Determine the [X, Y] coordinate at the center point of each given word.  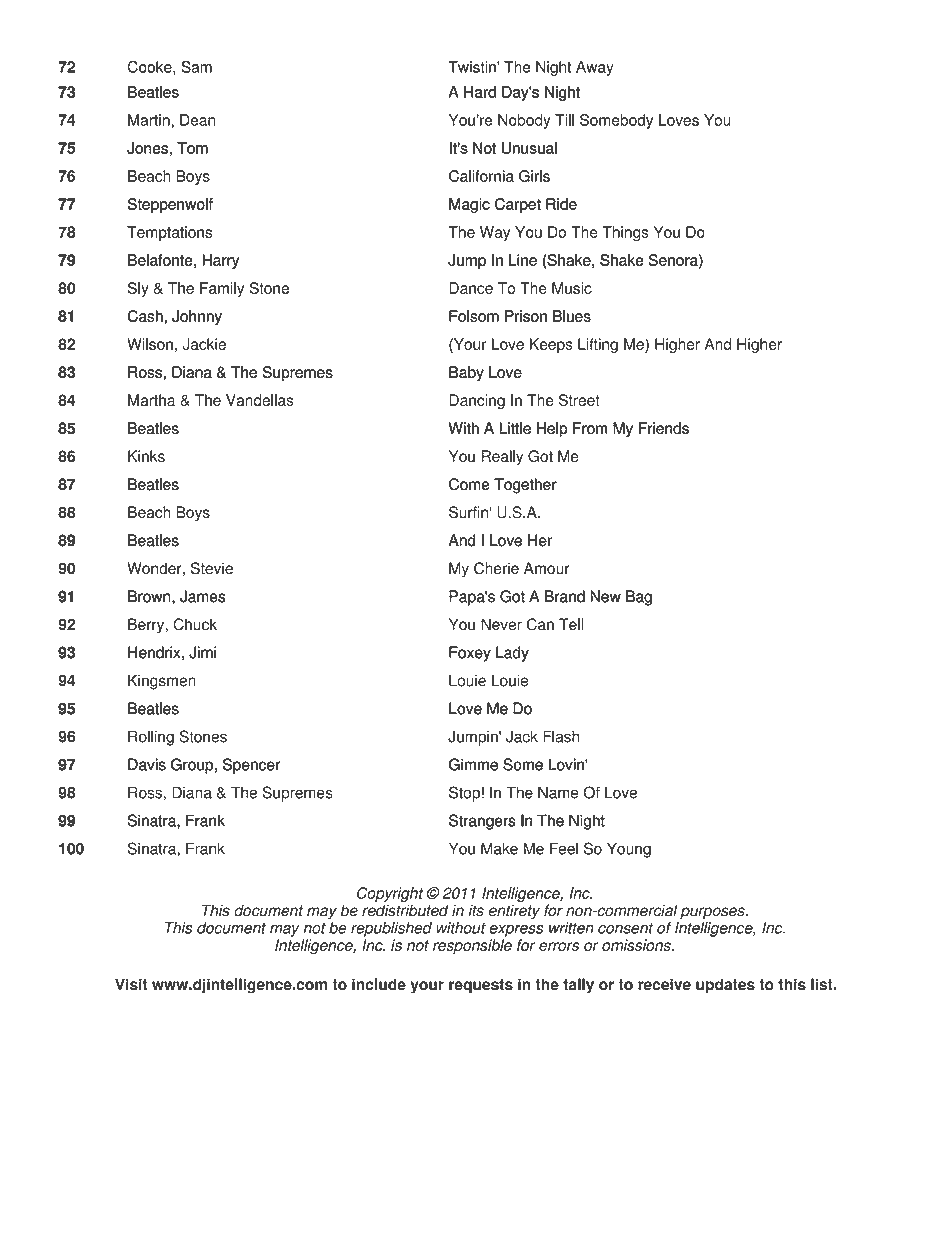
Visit [131, 984]
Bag [639, 598]
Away [594, 68]
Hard [480, 92]
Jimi [202, 652]
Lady [512, 654]
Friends [664, 428]
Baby [466, 373]
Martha [151, 400]
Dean [197, 120]
